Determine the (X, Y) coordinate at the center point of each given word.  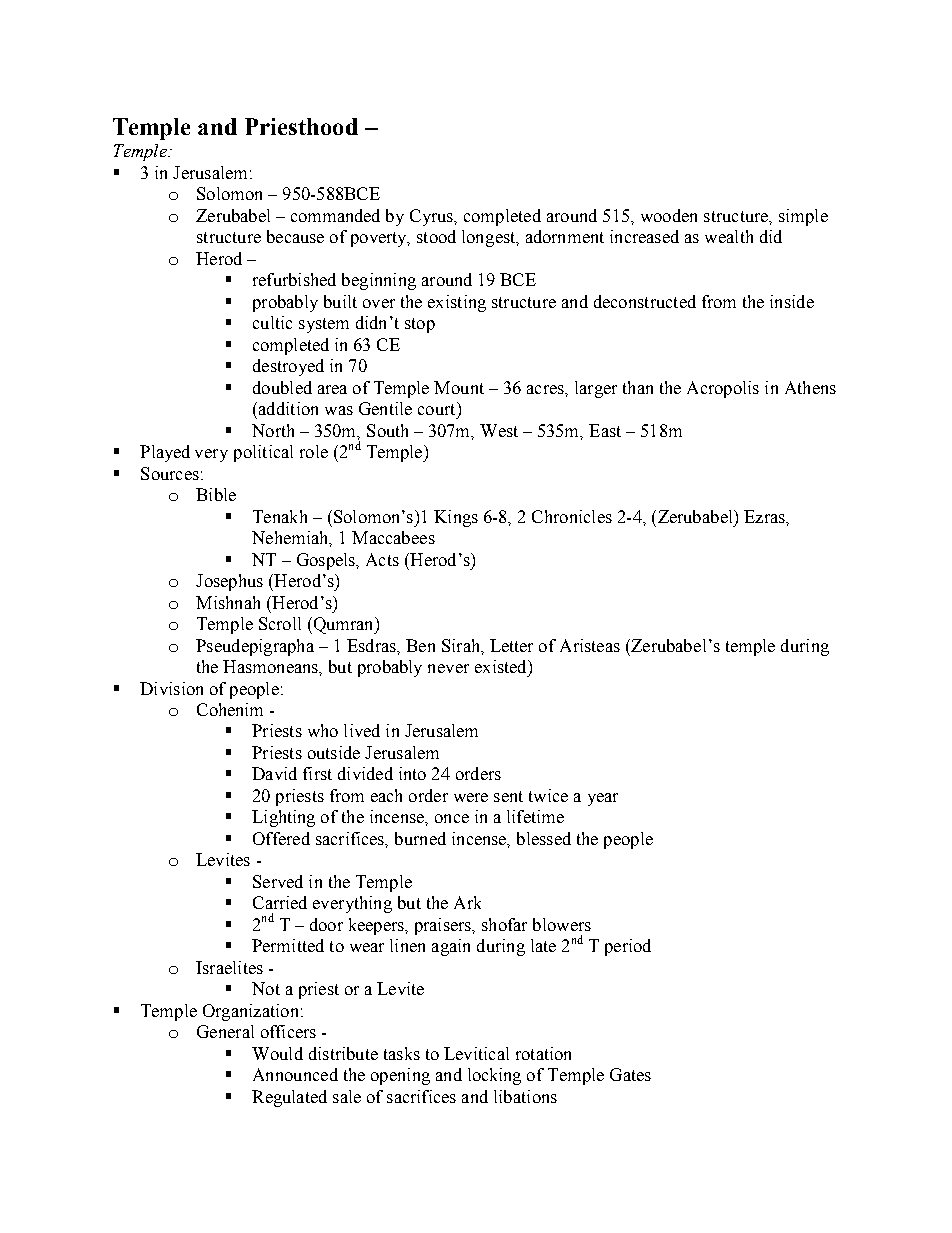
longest (490, 238)
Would (277, 1053)
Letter (511, 645)
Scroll (280, 623)
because (295, 236)
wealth (729, 236)
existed (502, 666)
